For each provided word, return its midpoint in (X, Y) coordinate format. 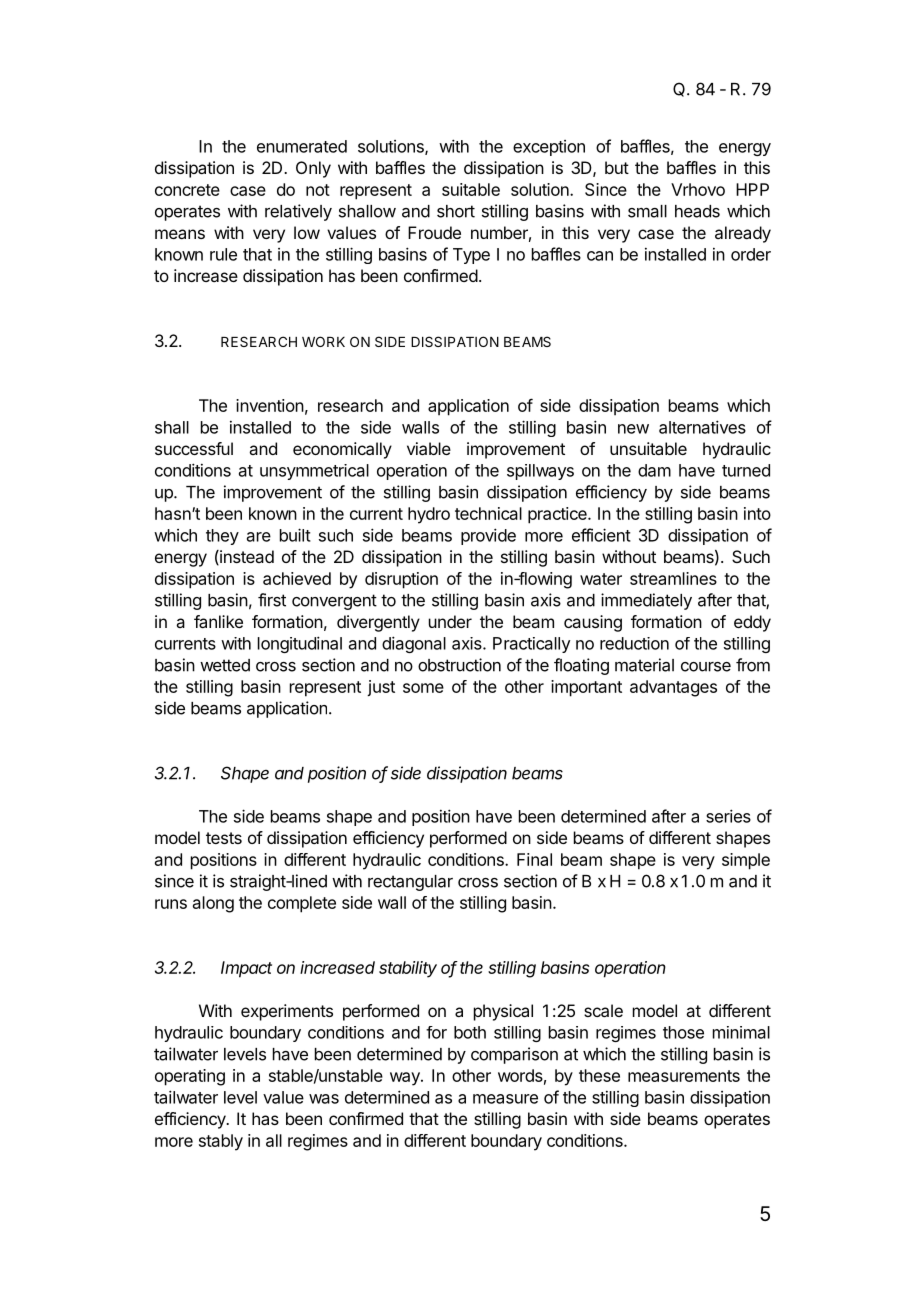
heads (697, 211)
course (706, 667)
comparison (514, 1055)
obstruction (459, 665)
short (456, 211)
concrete (187, 190)
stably (221, 1142)
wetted (225, 665)
